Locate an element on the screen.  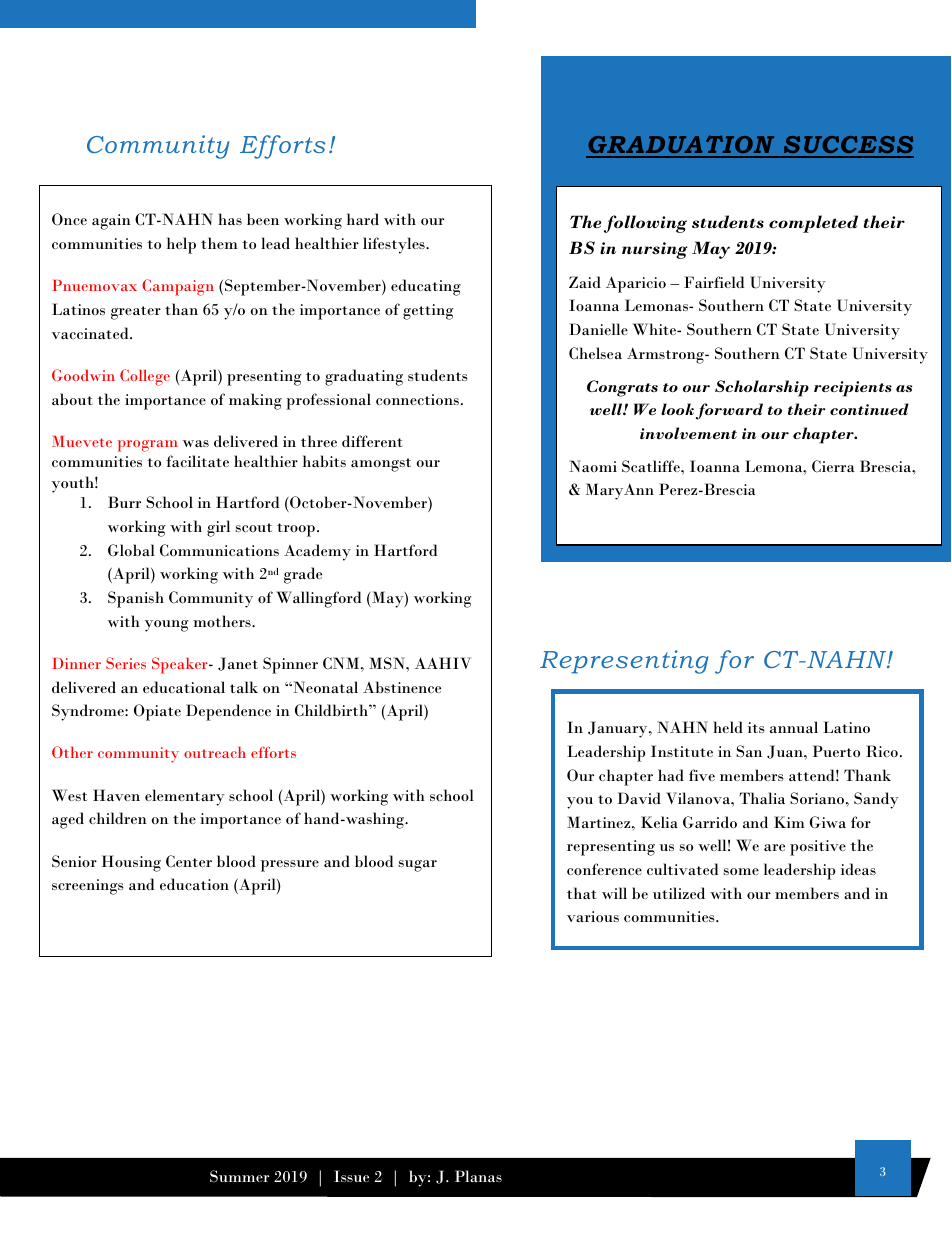
help is located at coordinates (181, 245).
